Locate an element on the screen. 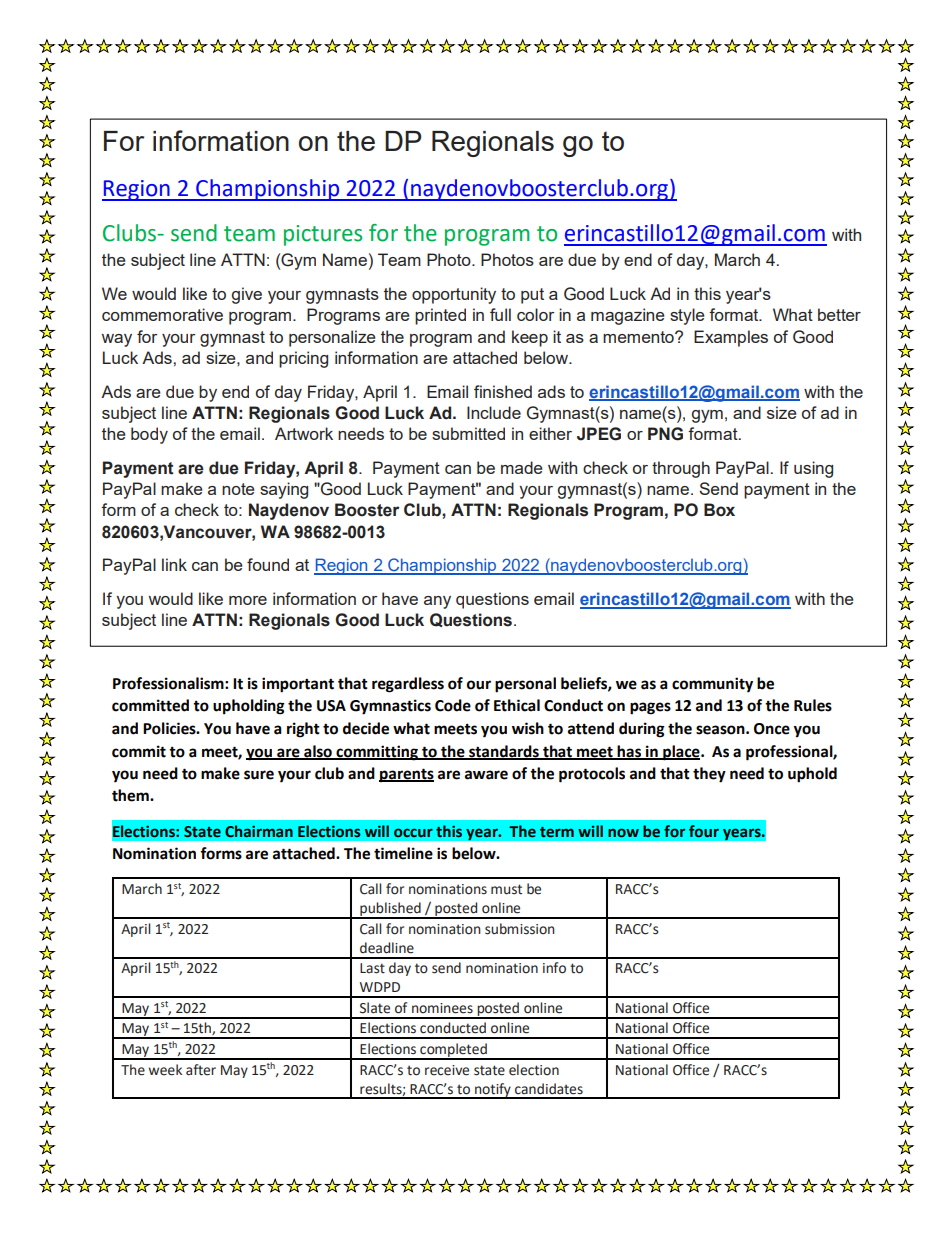  they is located at coordinates (709, 775).
